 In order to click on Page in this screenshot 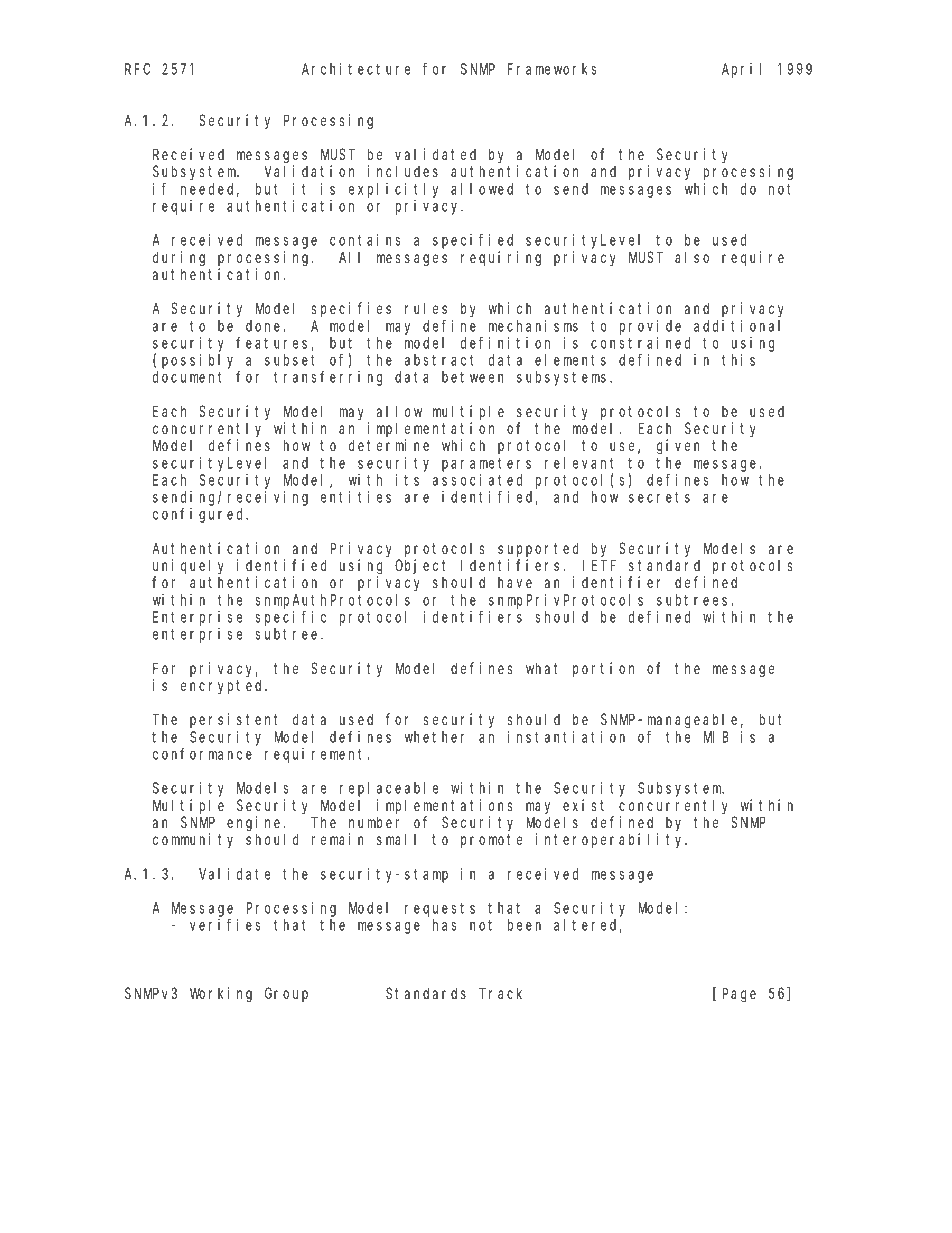, I will do `click(739, 995)`.
